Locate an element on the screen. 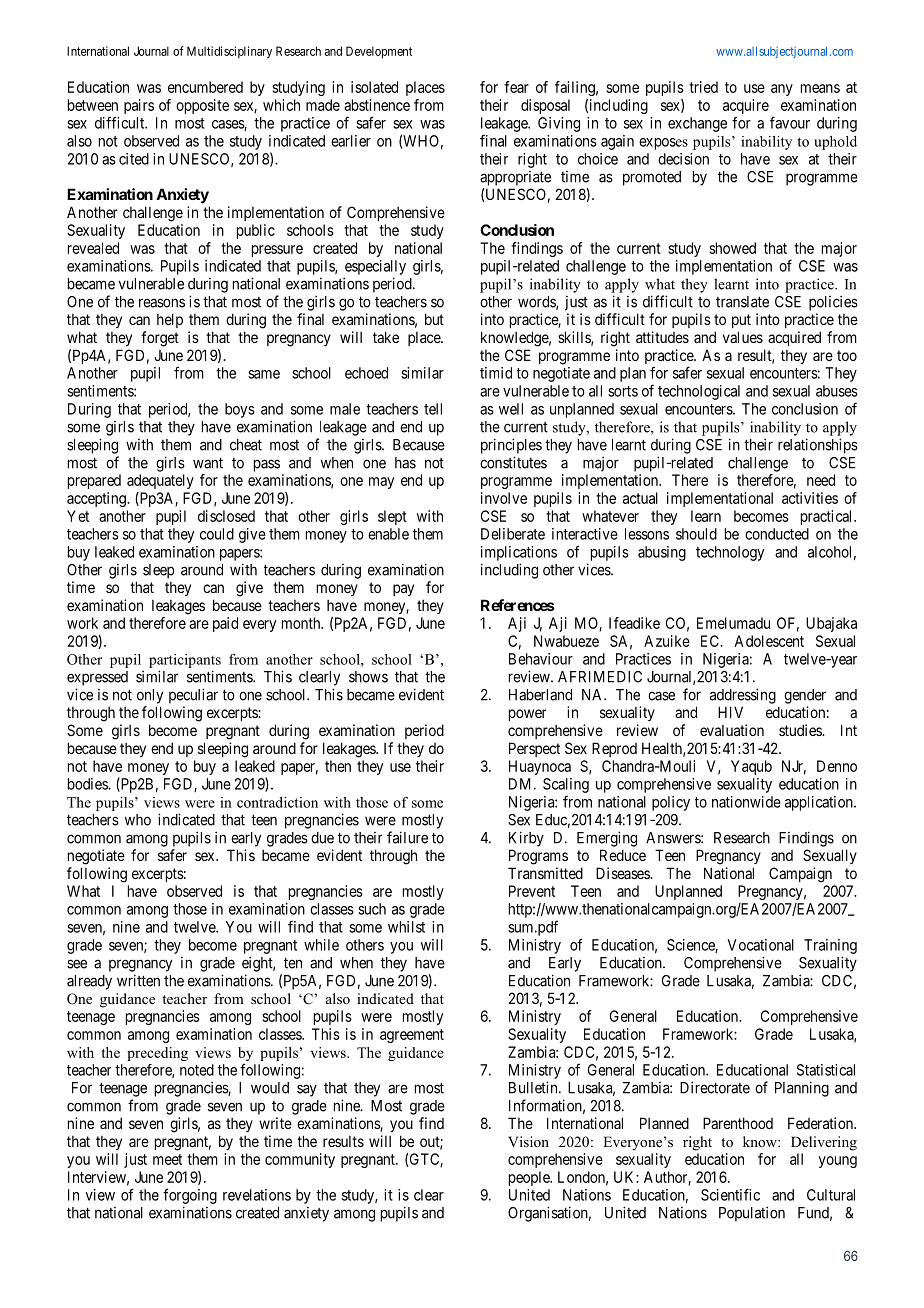 The width and height of the screenshot is (924, 1308). Scientific is located at coordinates (730, 1194).
